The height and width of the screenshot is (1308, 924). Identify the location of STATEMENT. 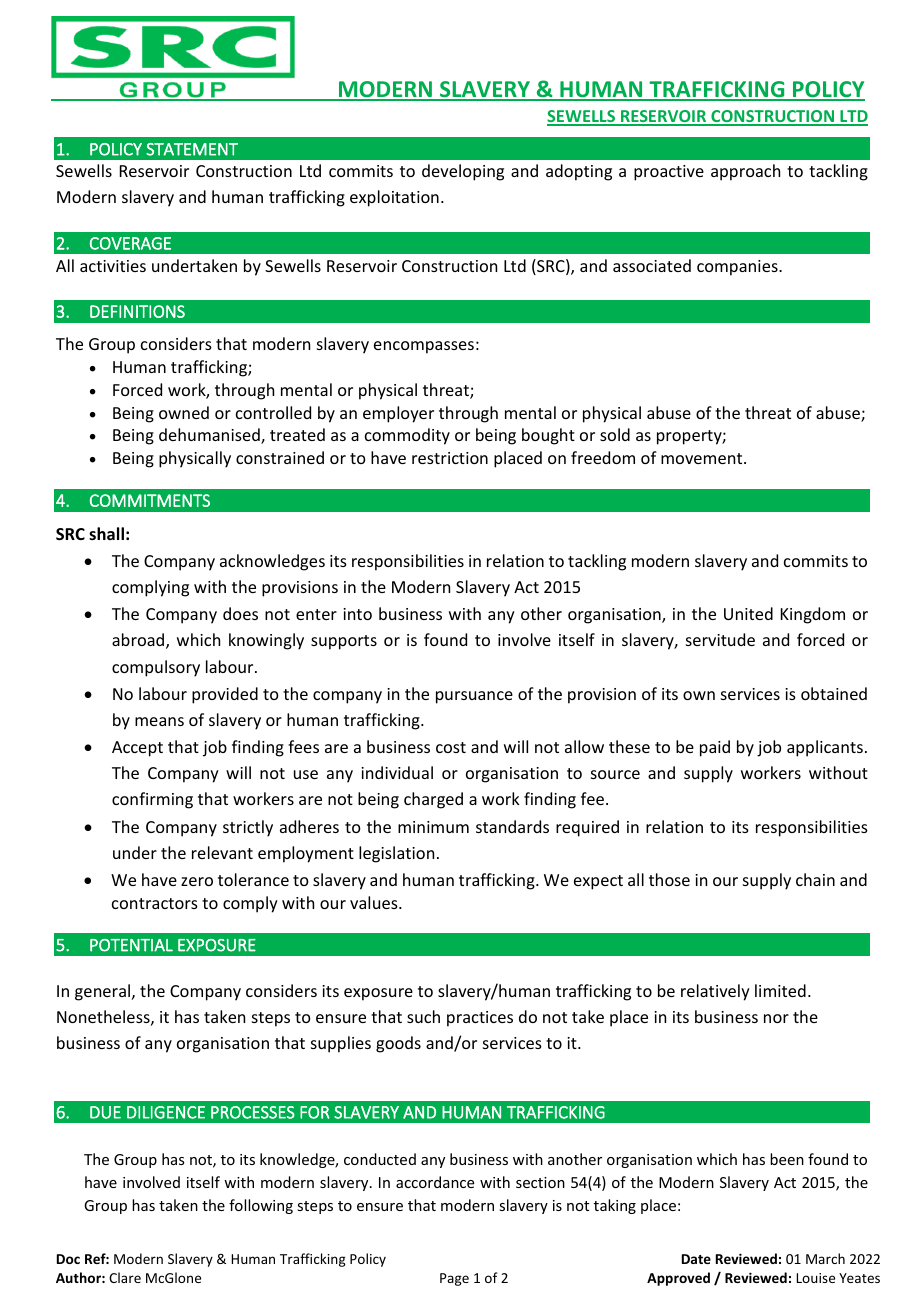
(192, 149).
